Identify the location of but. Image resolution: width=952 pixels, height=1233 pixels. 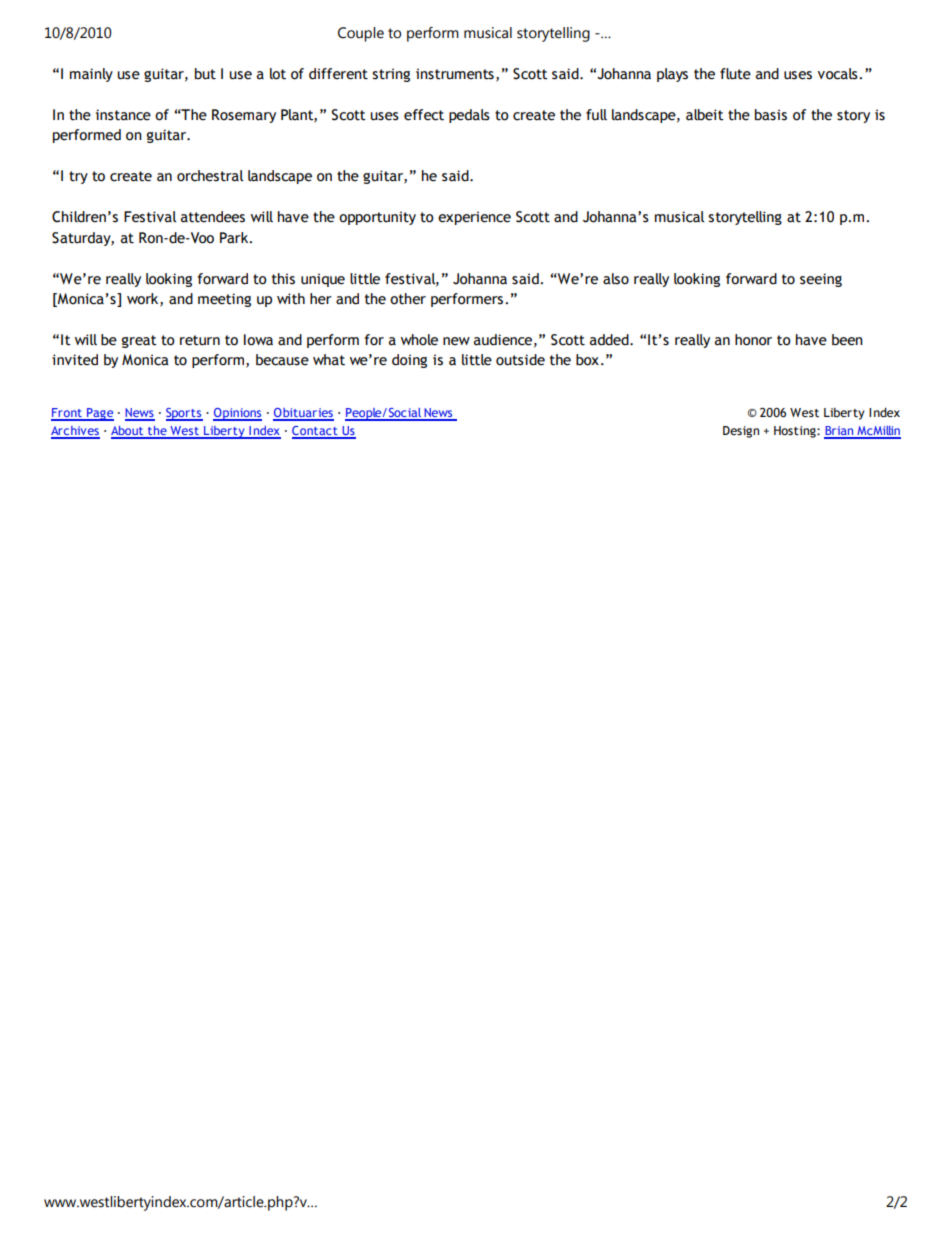
(205, 74).
